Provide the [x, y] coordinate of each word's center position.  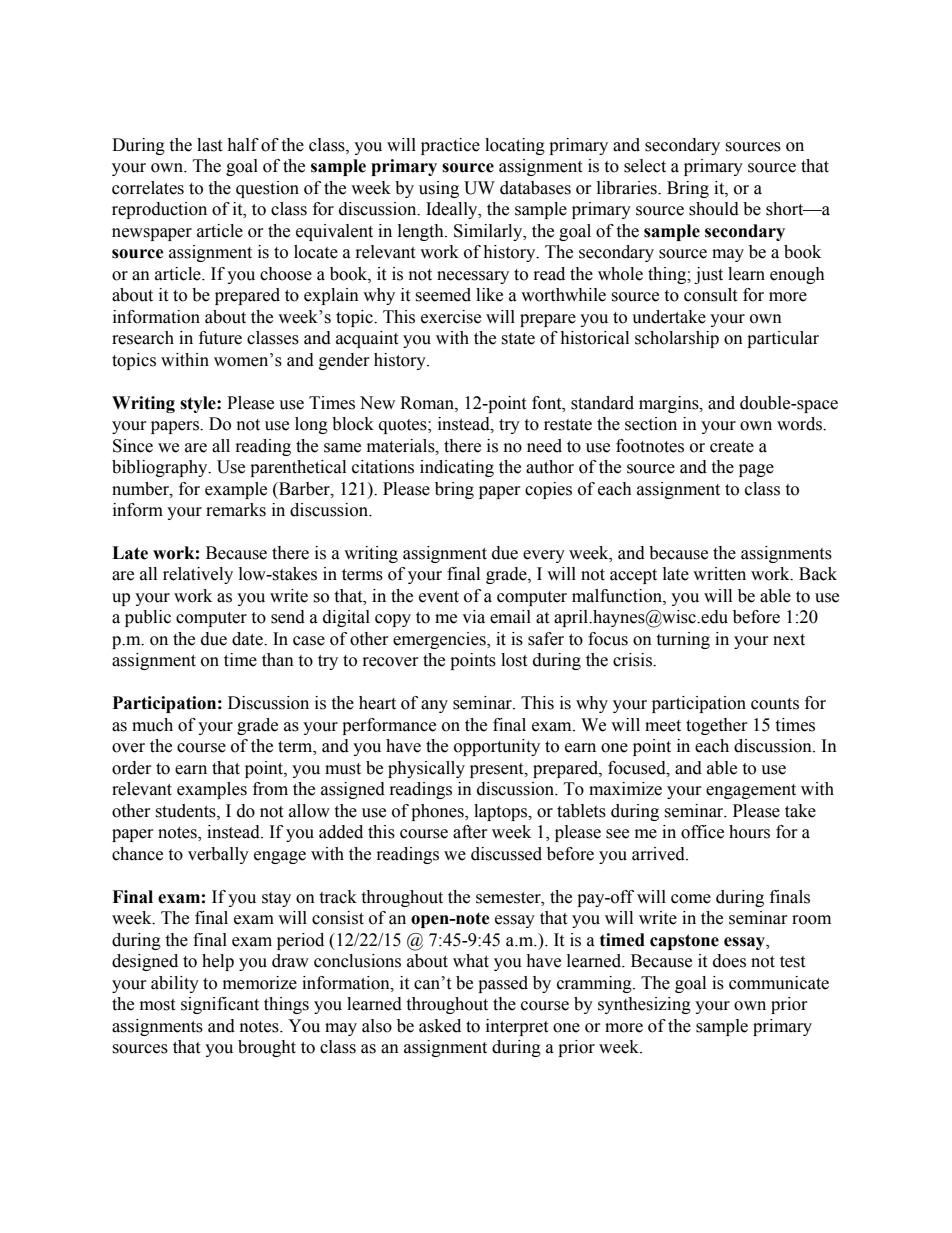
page [756, 470]
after [470, 832]
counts [775, 704]
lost [514, 660]
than [278, 660]
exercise [451, 317]
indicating [457, 468]
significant [220, 1005]
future [220, 338]
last [209, 145]
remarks [236, 510]
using [439, 189]
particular [783, 339]
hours [749, 832]
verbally [218, 855]
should [714, 209]
